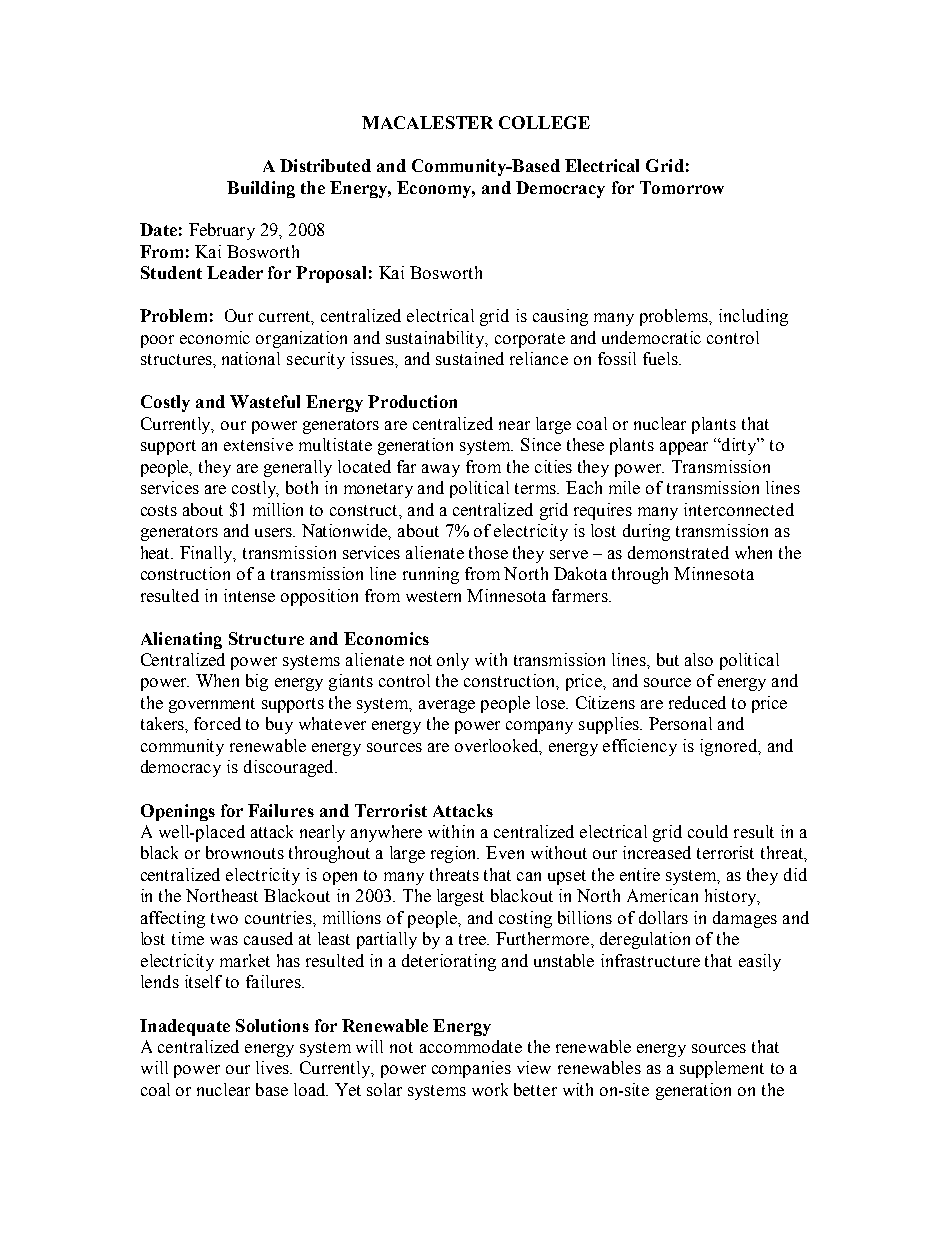 This document has height=1233, width=952. I want to click on COLLEGE, so click(544, 122).
